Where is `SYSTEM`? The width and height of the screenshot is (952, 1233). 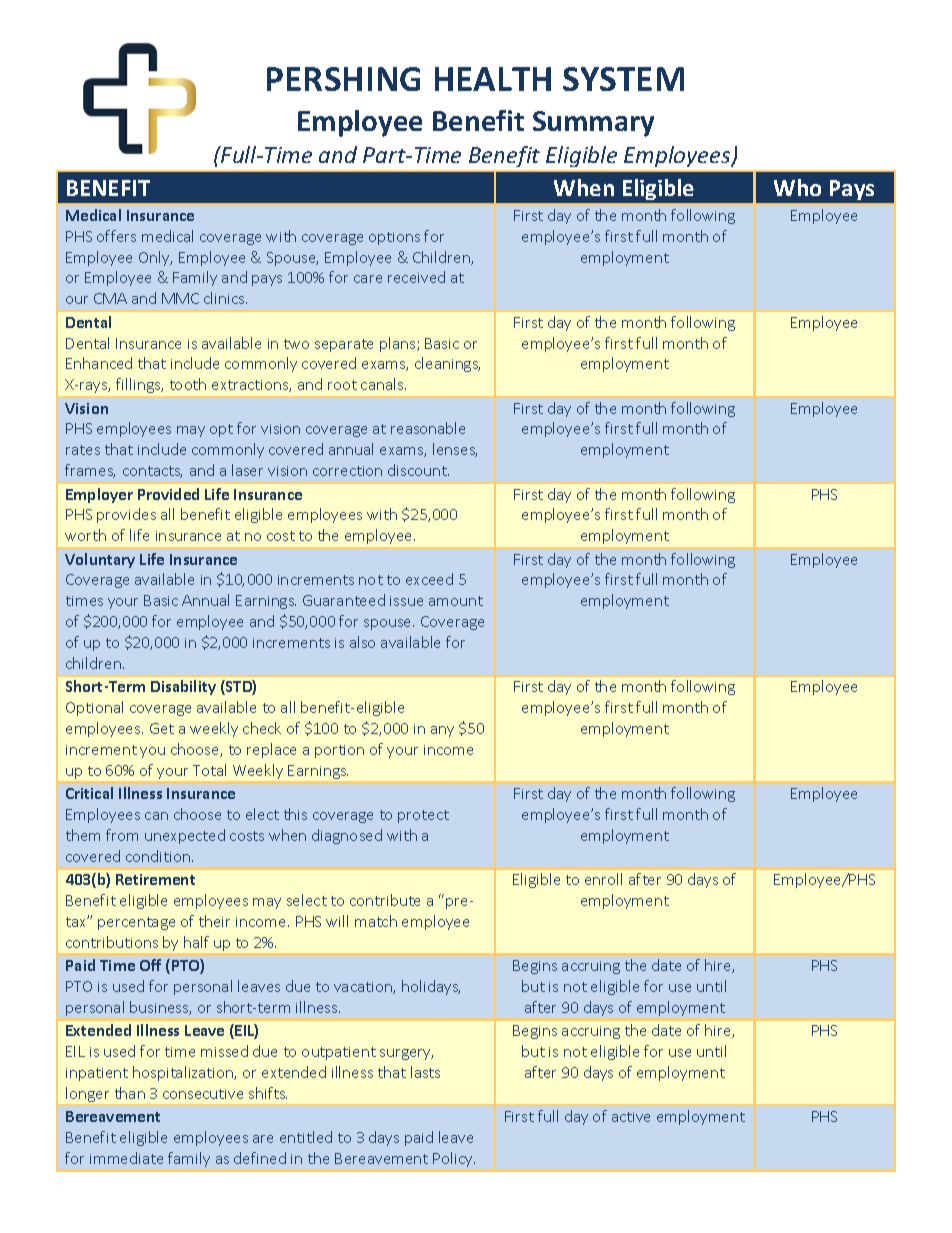 SYSTEM is located at coordinates (623, 79).
